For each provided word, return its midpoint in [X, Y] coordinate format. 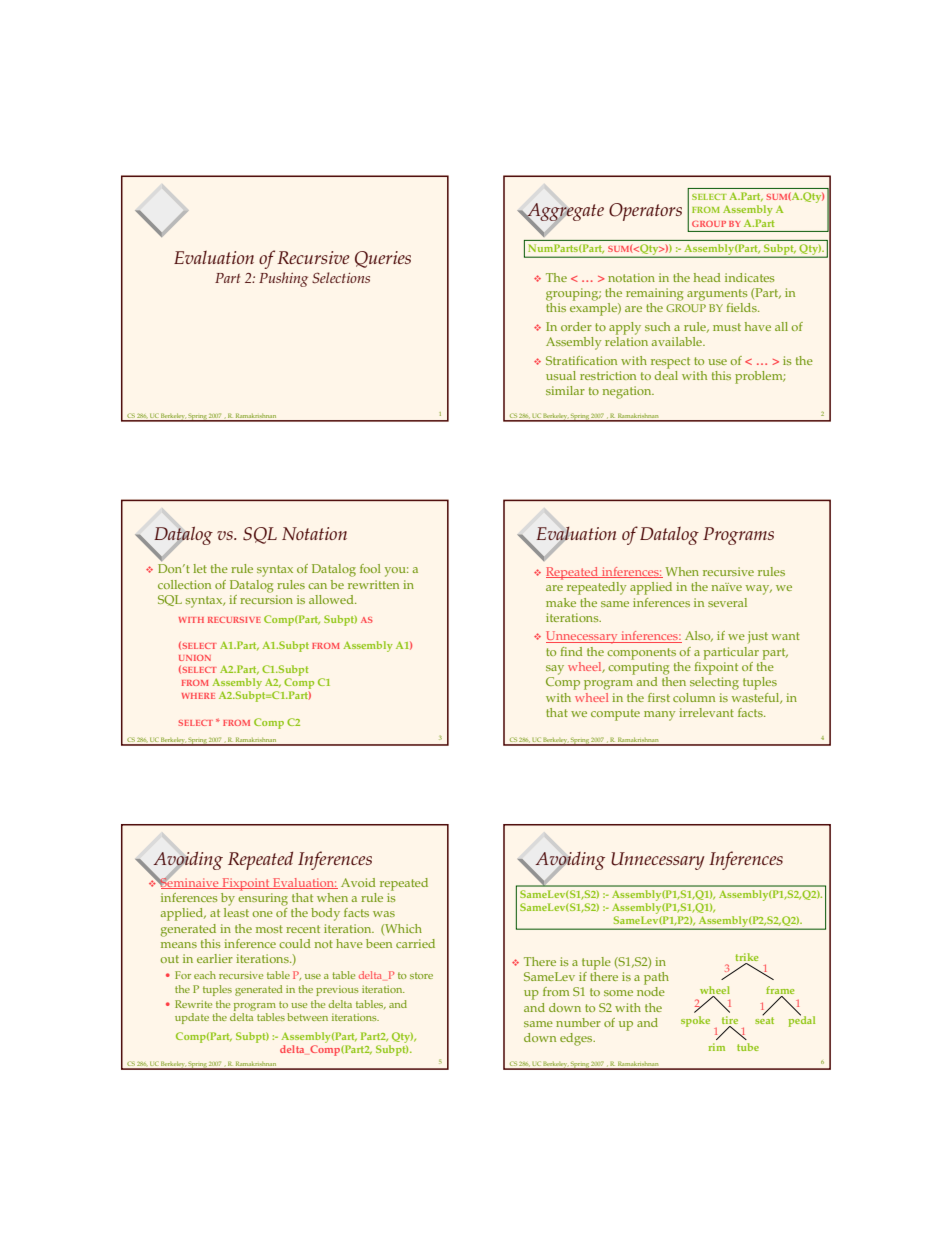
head [707, 277]
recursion [266, 599]
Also [699, 636]
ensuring [263, 899]
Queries [383, 259]
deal [666, 374]
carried [415, 943]
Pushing [283, 279]
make [561, 602]
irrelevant [706, 712]
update [192, 1018]
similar [565, 390]
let [200, 568]
